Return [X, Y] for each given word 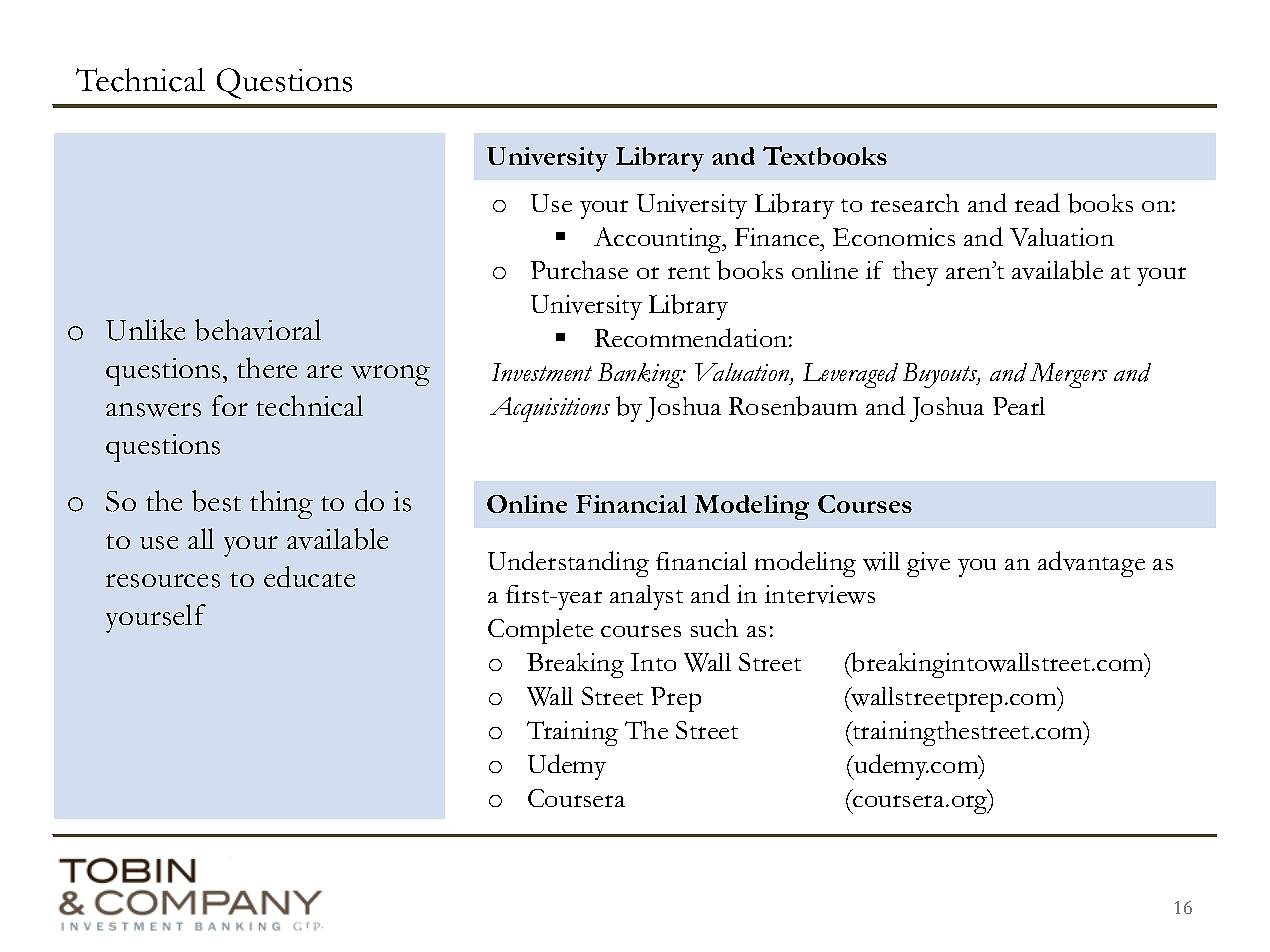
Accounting [659, 240]
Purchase [579, 270]
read [1037, 202]
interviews [820, 594]
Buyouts [941, 375]
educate [309, 577]
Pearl [1019, 406]
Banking [640, 375]
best [216, 501]
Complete [540, 631]
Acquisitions [550, 409]
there [267, 367]
